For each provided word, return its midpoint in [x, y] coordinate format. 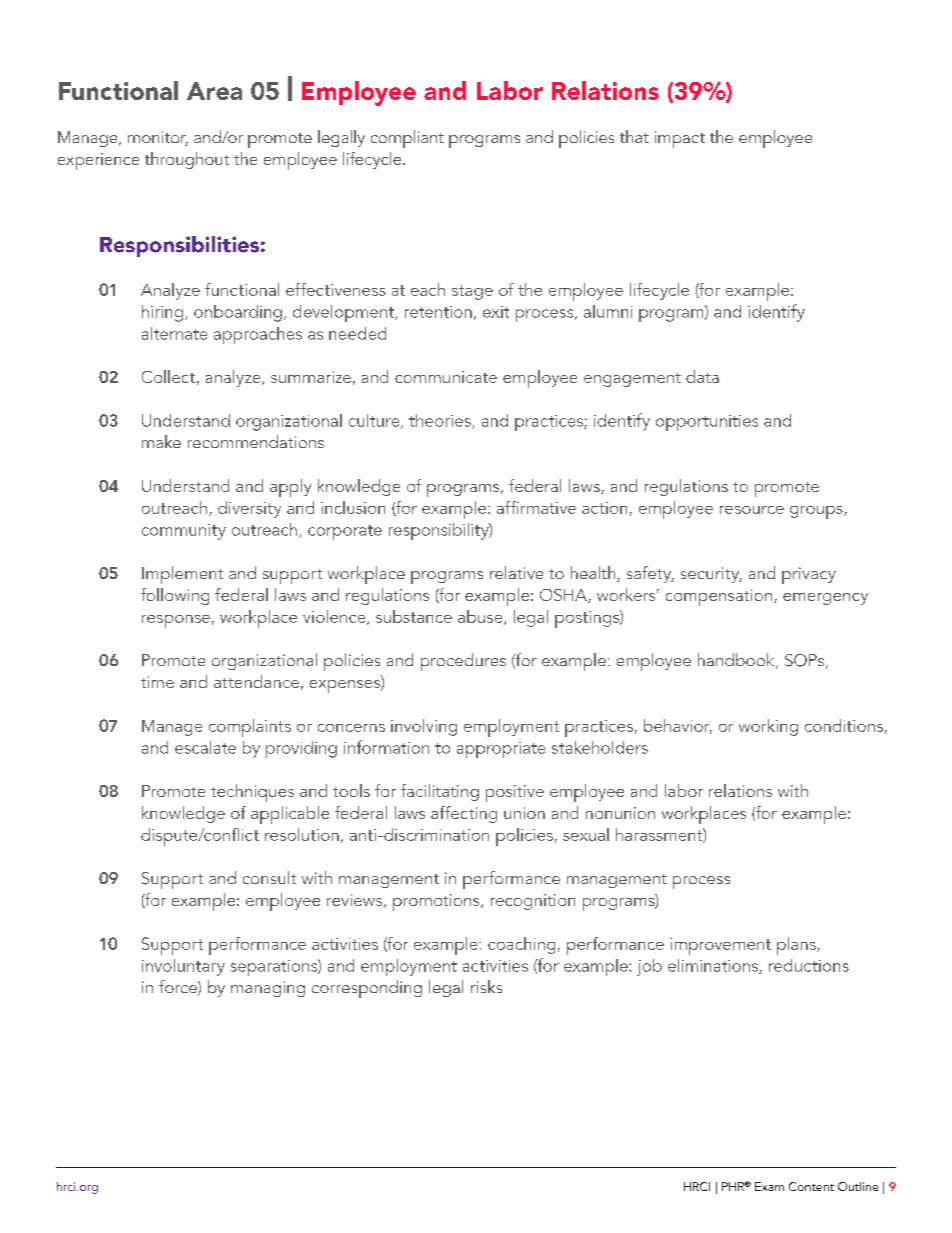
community [184, 532]
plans [797, 946]
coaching [521, 945]
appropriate [501, 750]
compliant [407, 139]
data [702, 376]
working [768, 727]
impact [680, 139]
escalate [205, 747]
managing [268, 989]
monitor [158, 138]
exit [496, 312]
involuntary [183, 967]
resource [752, 510]
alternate [174, 333]
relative [516, 572]
